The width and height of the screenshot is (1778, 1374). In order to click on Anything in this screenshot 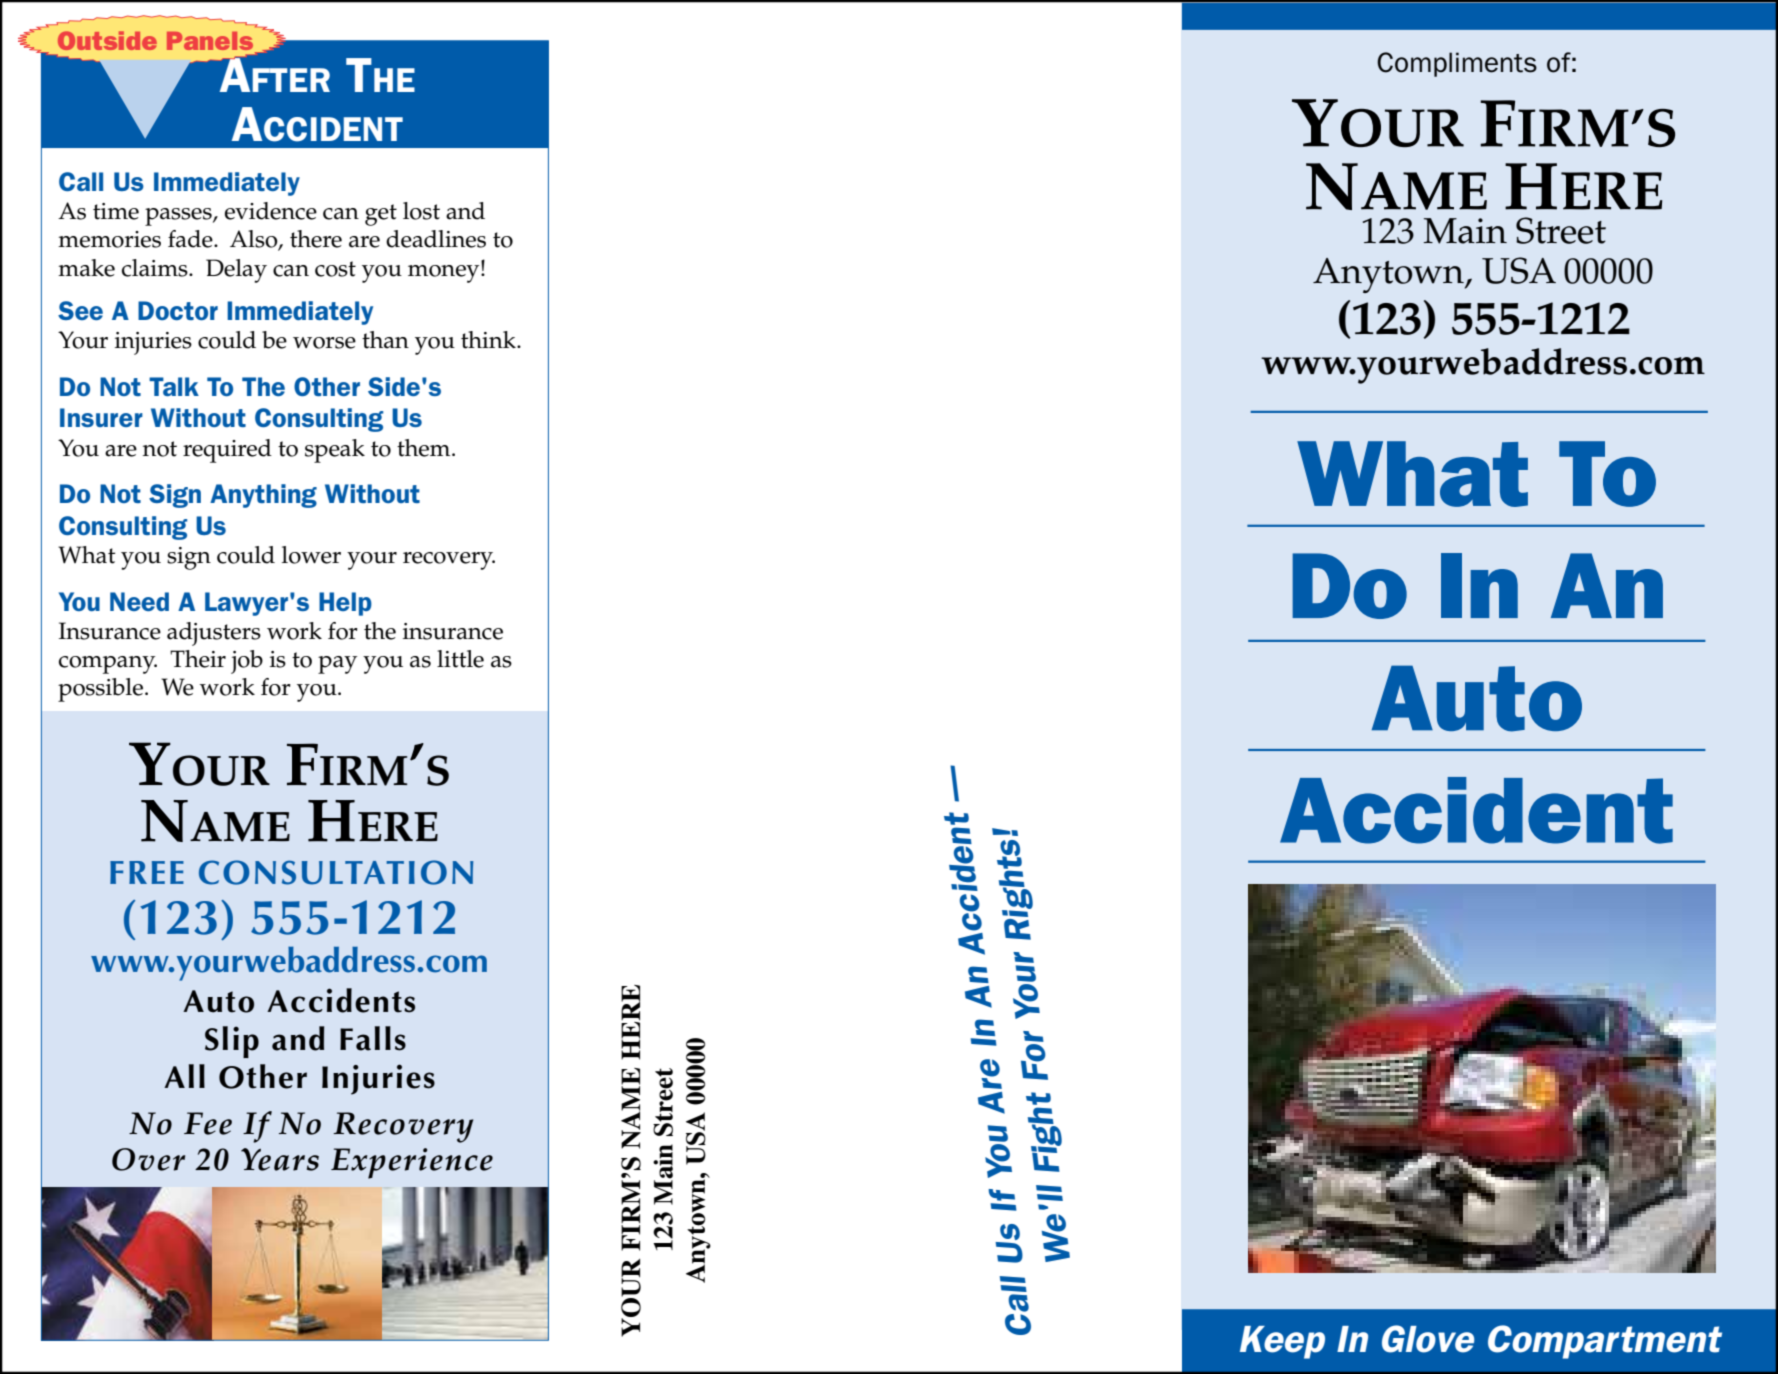, I will do `click(263, 496)`.
